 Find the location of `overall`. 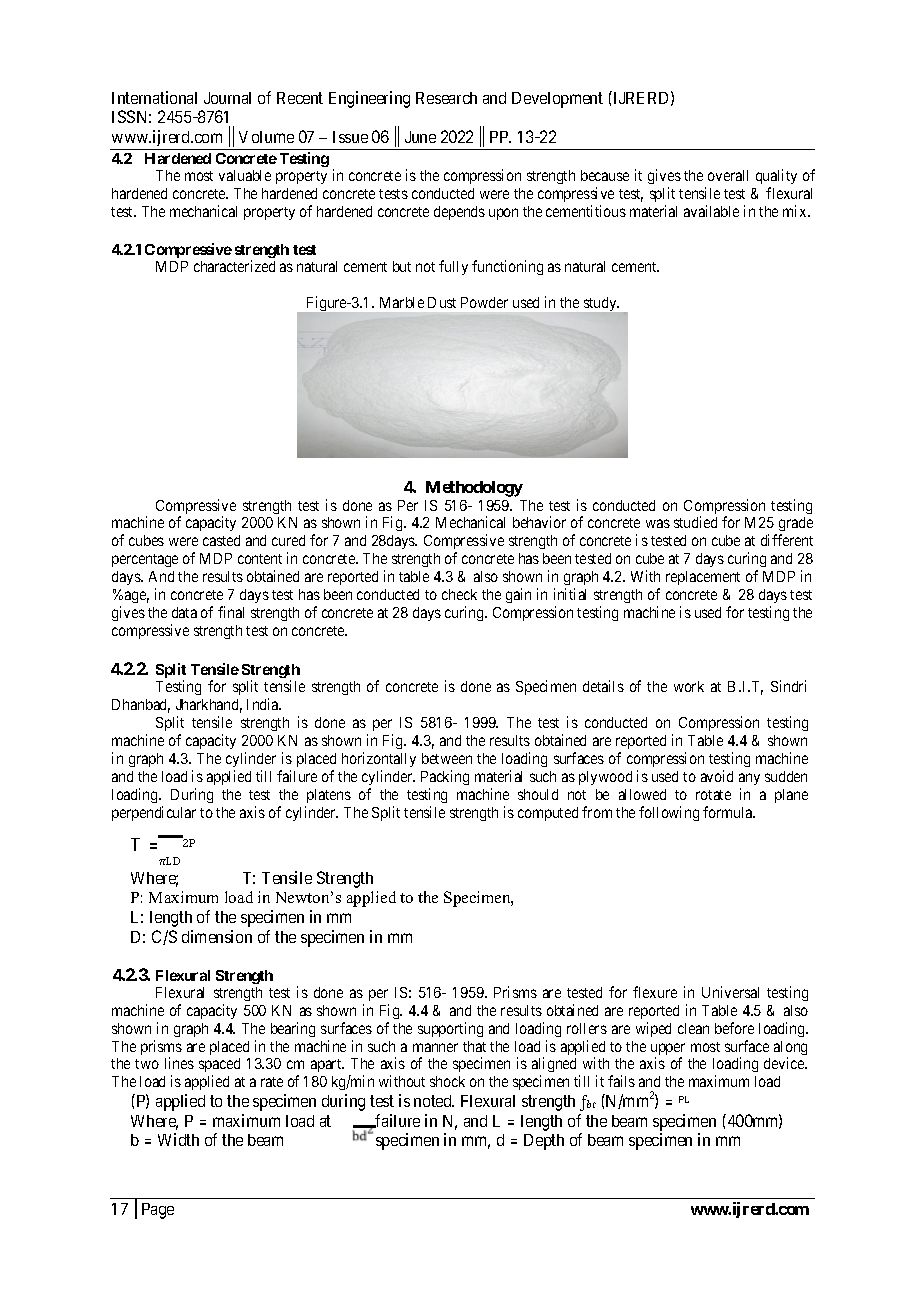

overall is located at coordinates (728, 175).
